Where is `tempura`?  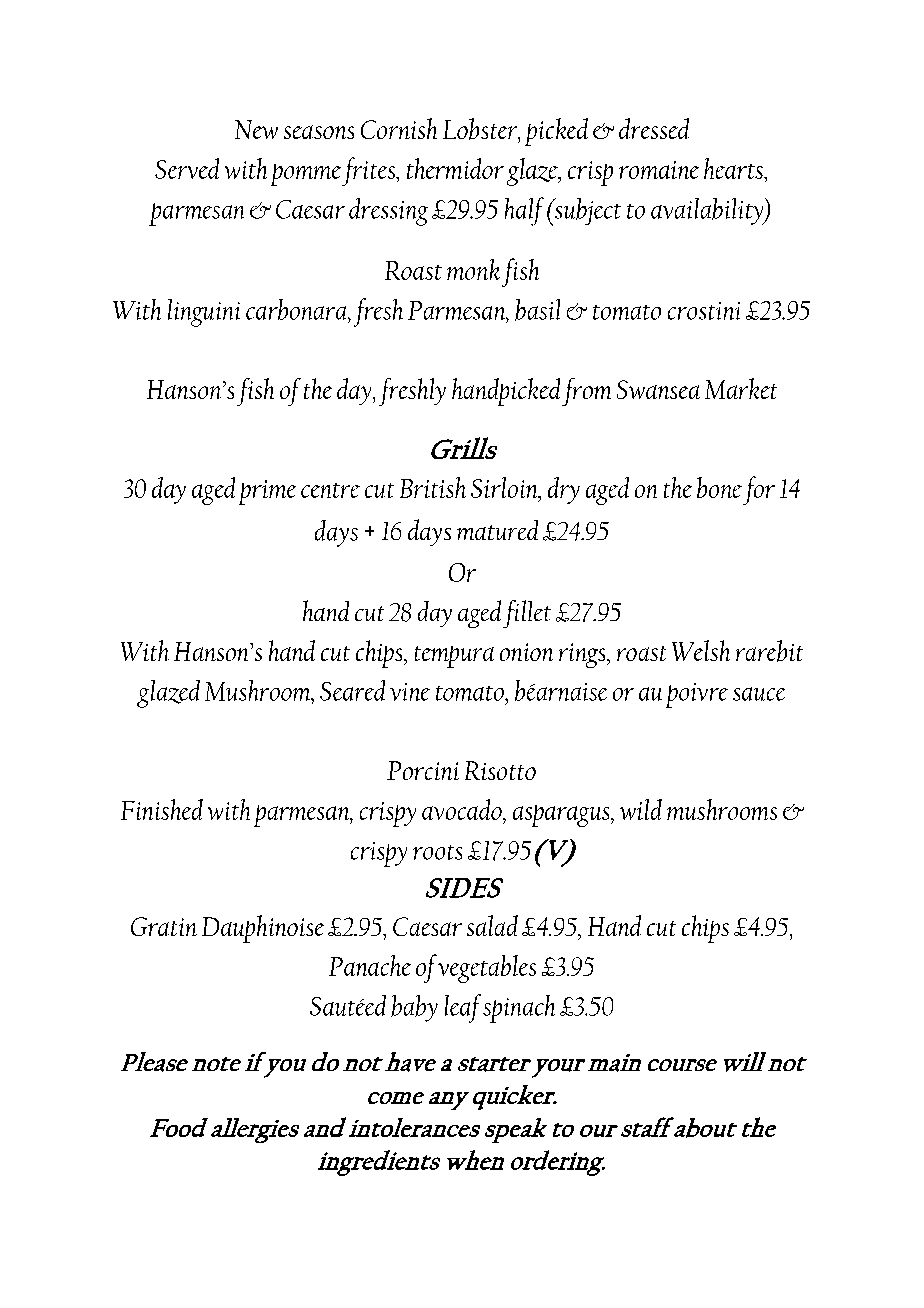 tempura is located at coordinates (454, 657).
